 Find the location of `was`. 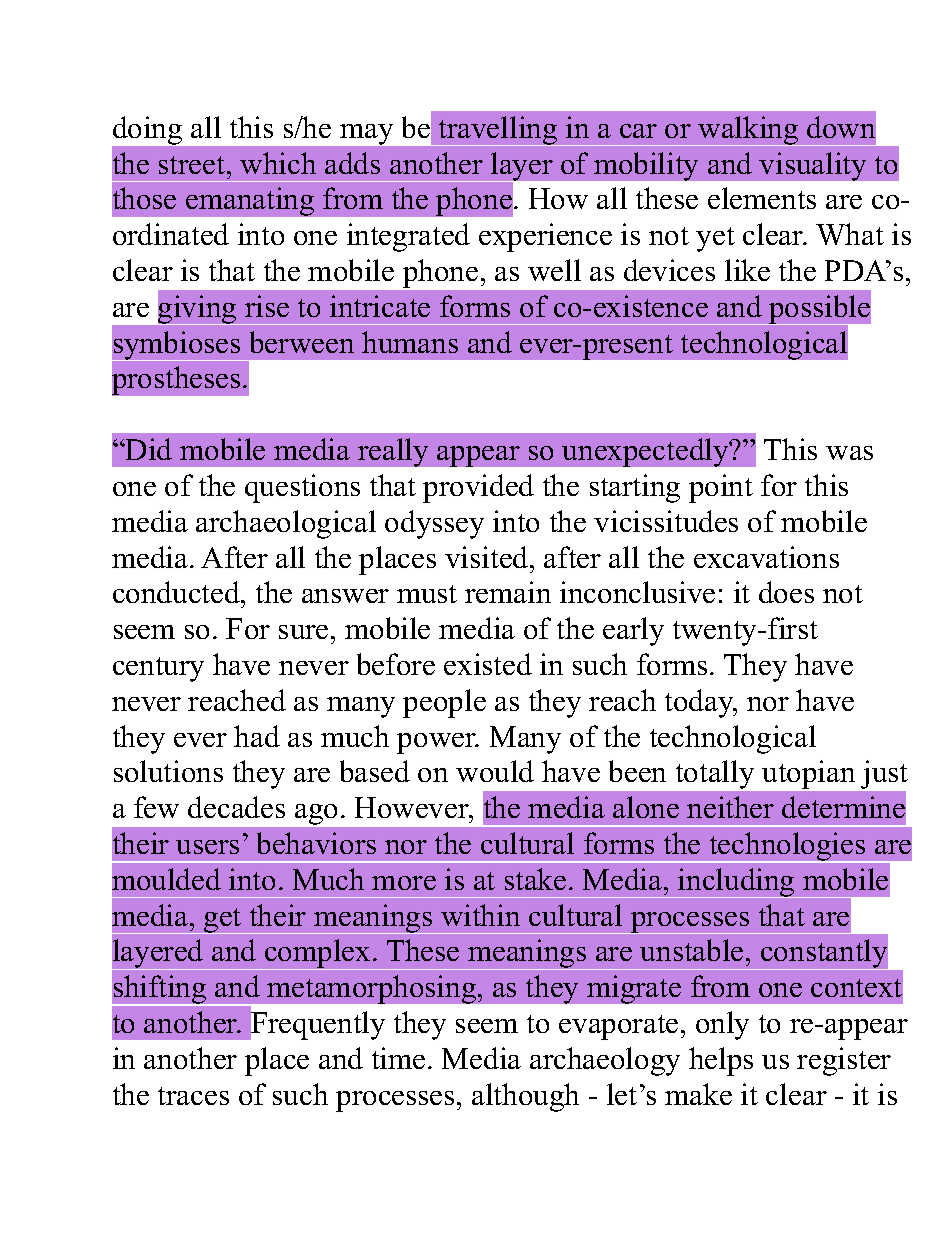

was is located at coordinates (849, 453).
